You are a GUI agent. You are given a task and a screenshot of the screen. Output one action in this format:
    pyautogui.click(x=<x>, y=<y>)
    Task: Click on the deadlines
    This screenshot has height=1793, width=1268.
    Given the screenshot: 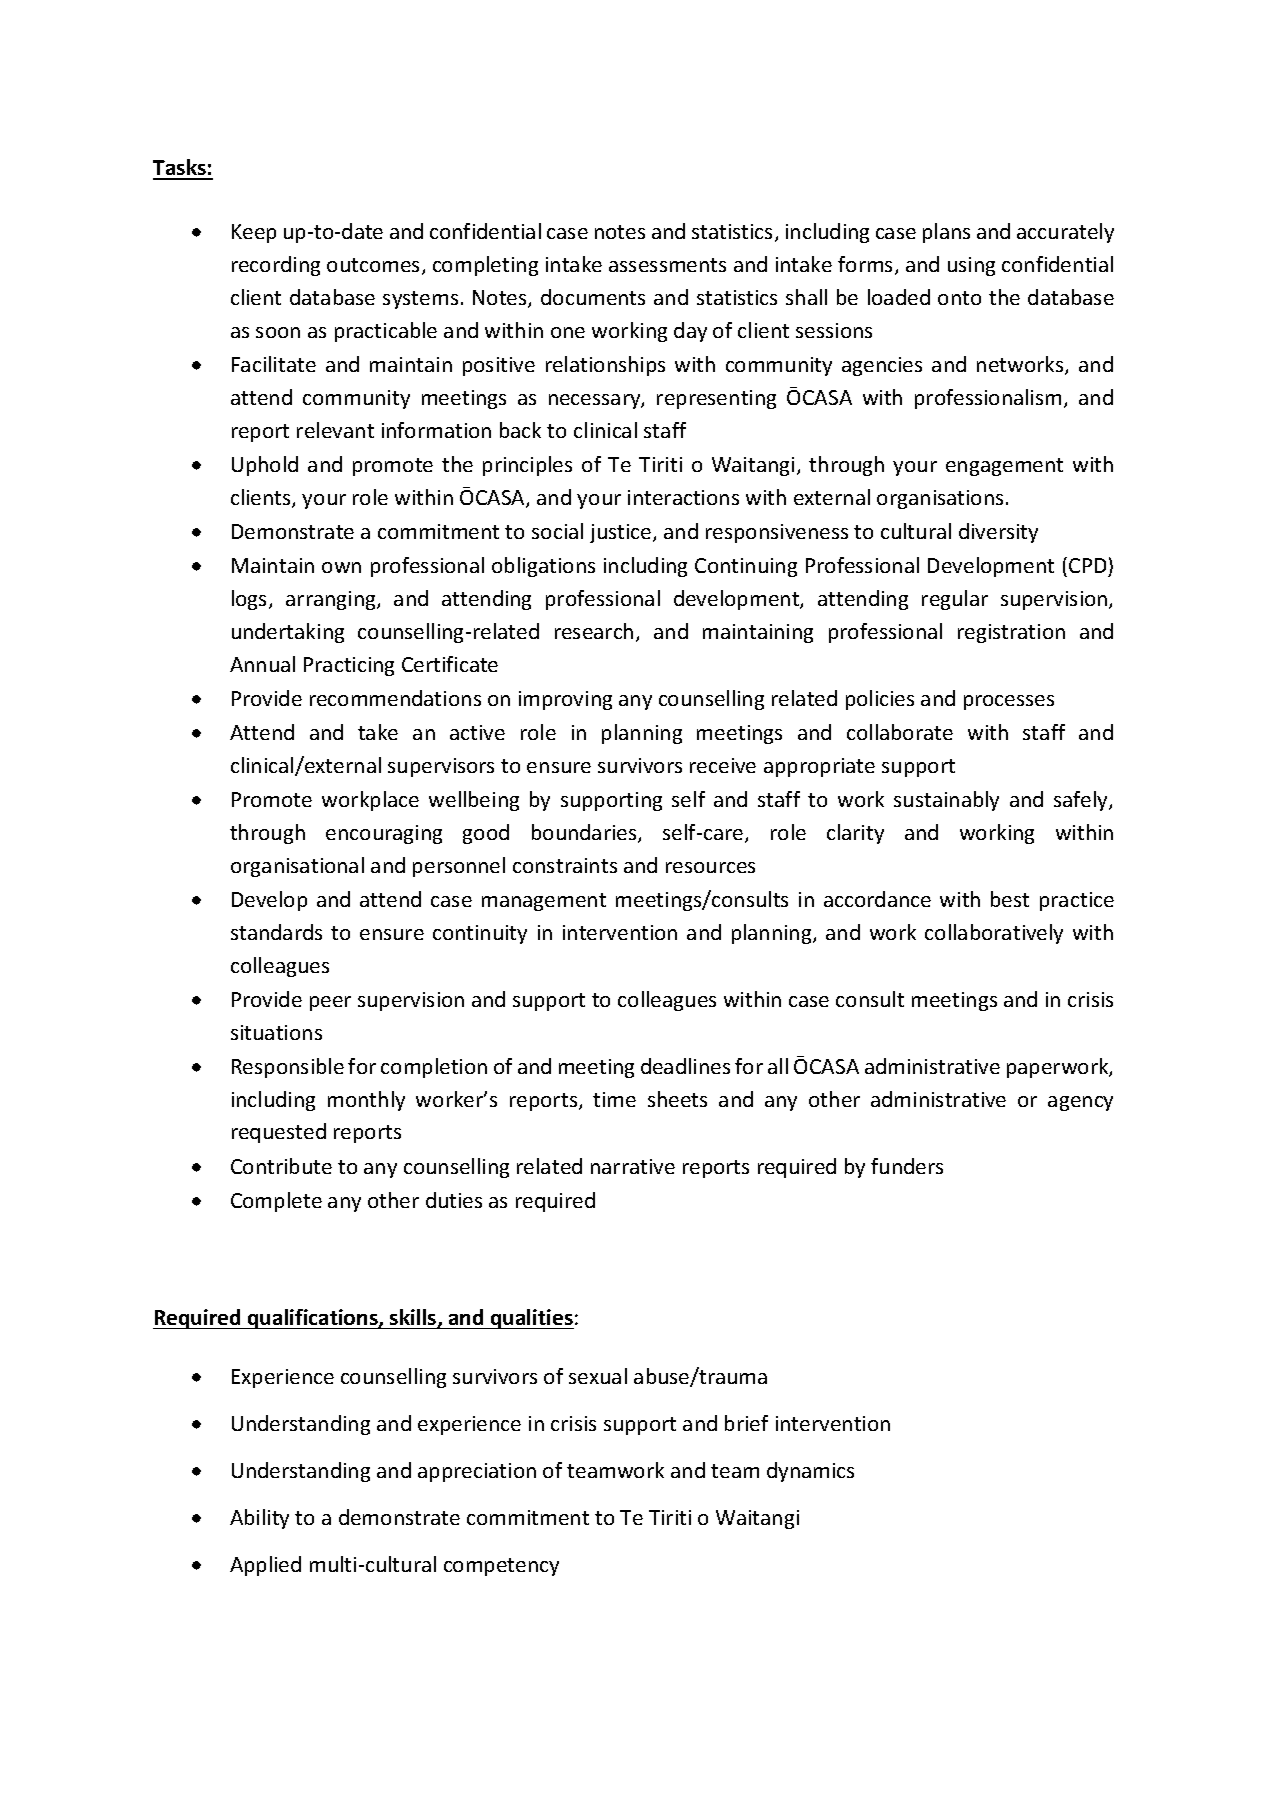 What is the action you would take?
    pyautogui.click(x=685, y=1066)
